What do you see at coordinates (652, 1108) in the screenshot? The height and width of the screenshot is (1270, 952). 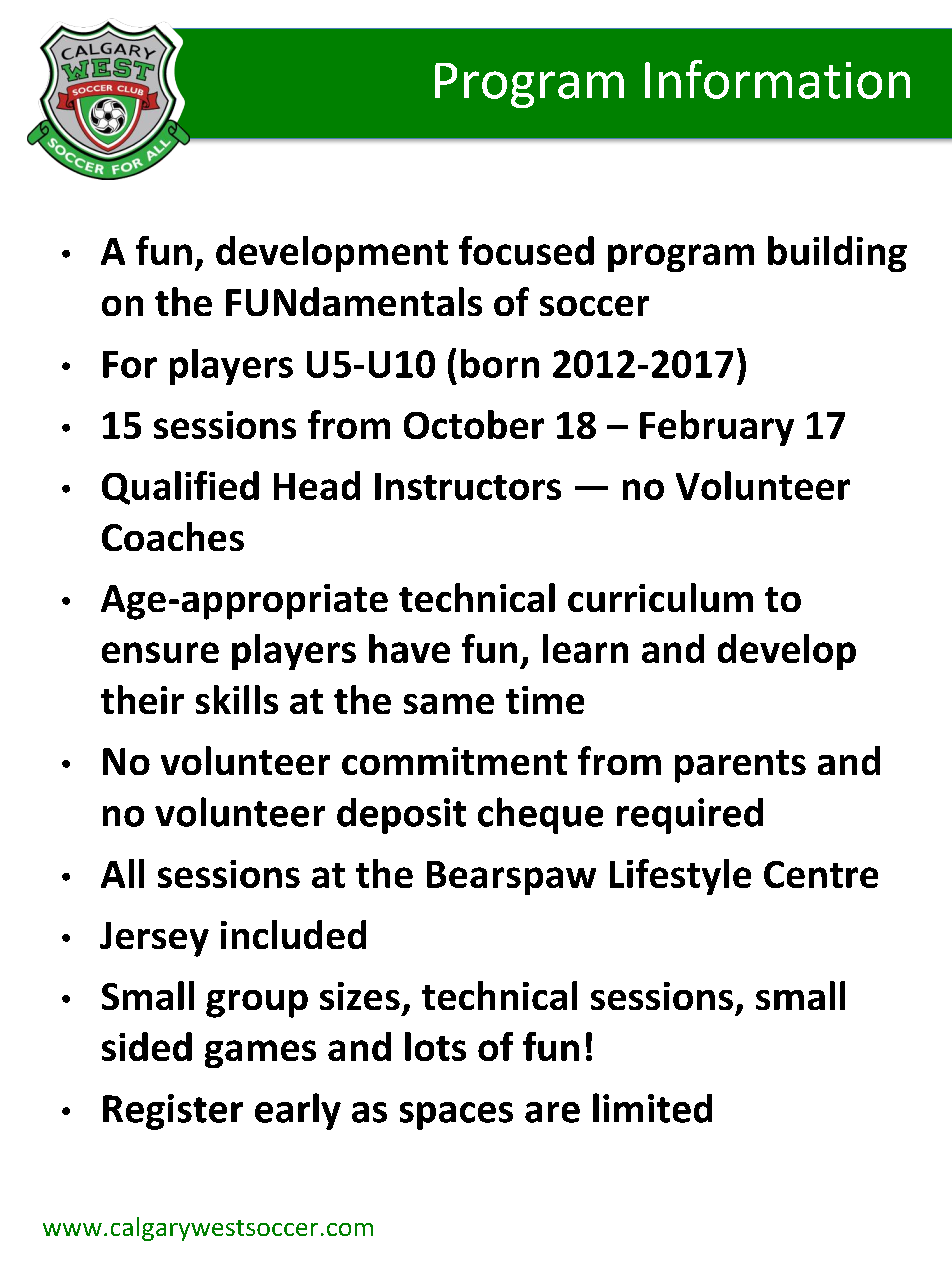 I see `limited` at bounding box center [652, 1108].
